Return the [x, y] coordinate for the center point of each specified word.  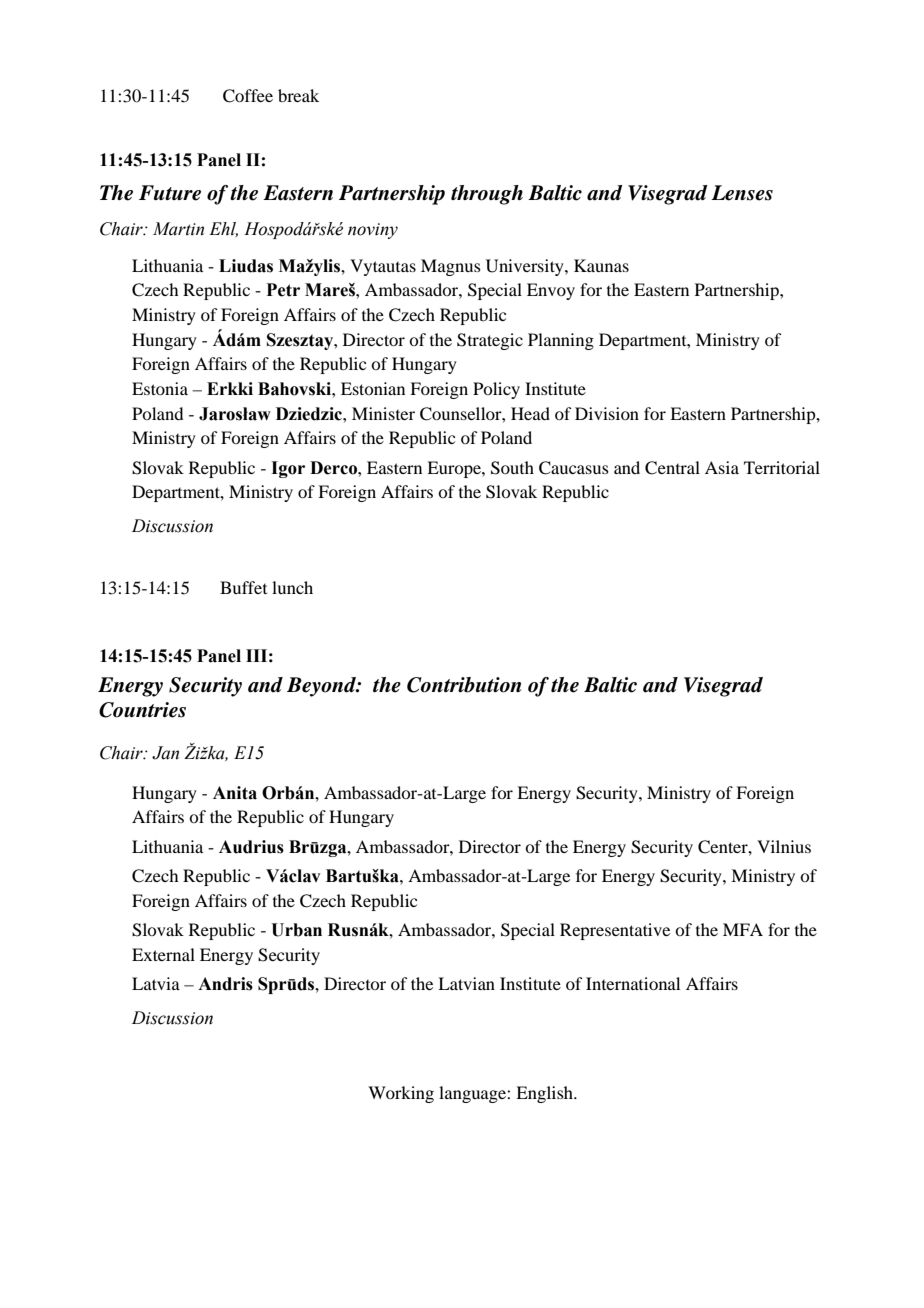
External [163, 954]
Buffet [243, 587]
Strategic [490, 341]
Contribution [464, 685]
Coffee [248, 96]
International [633, 983]
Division [607, 413]
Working [401, 1094]
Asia [722, 467]
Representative [615, 931]
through [487, 195]
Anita [235, 793]
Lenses [742, 193]
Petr [283, 290]
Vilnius [784, 846]
